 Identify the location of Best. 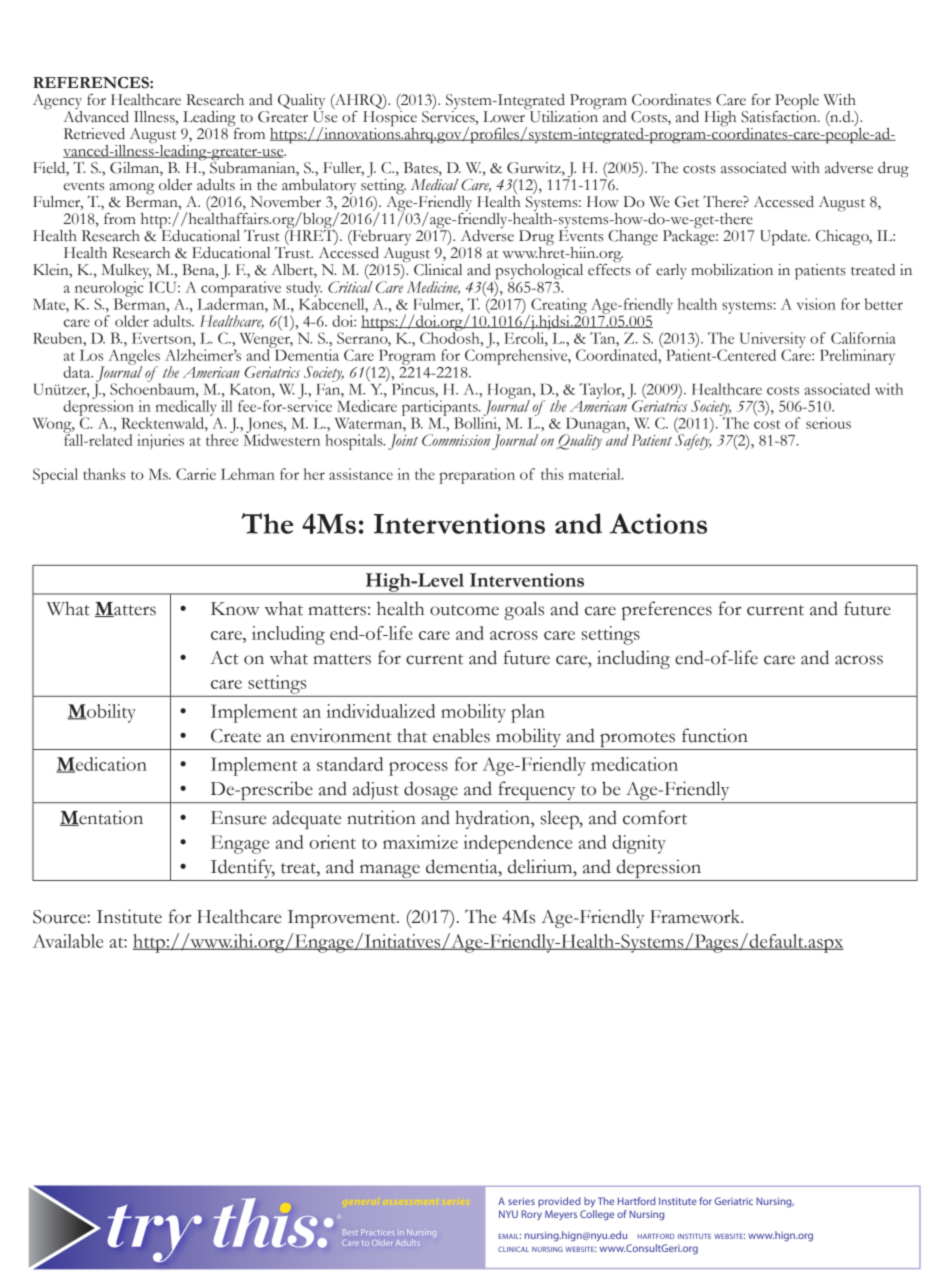
(350, 1232).
